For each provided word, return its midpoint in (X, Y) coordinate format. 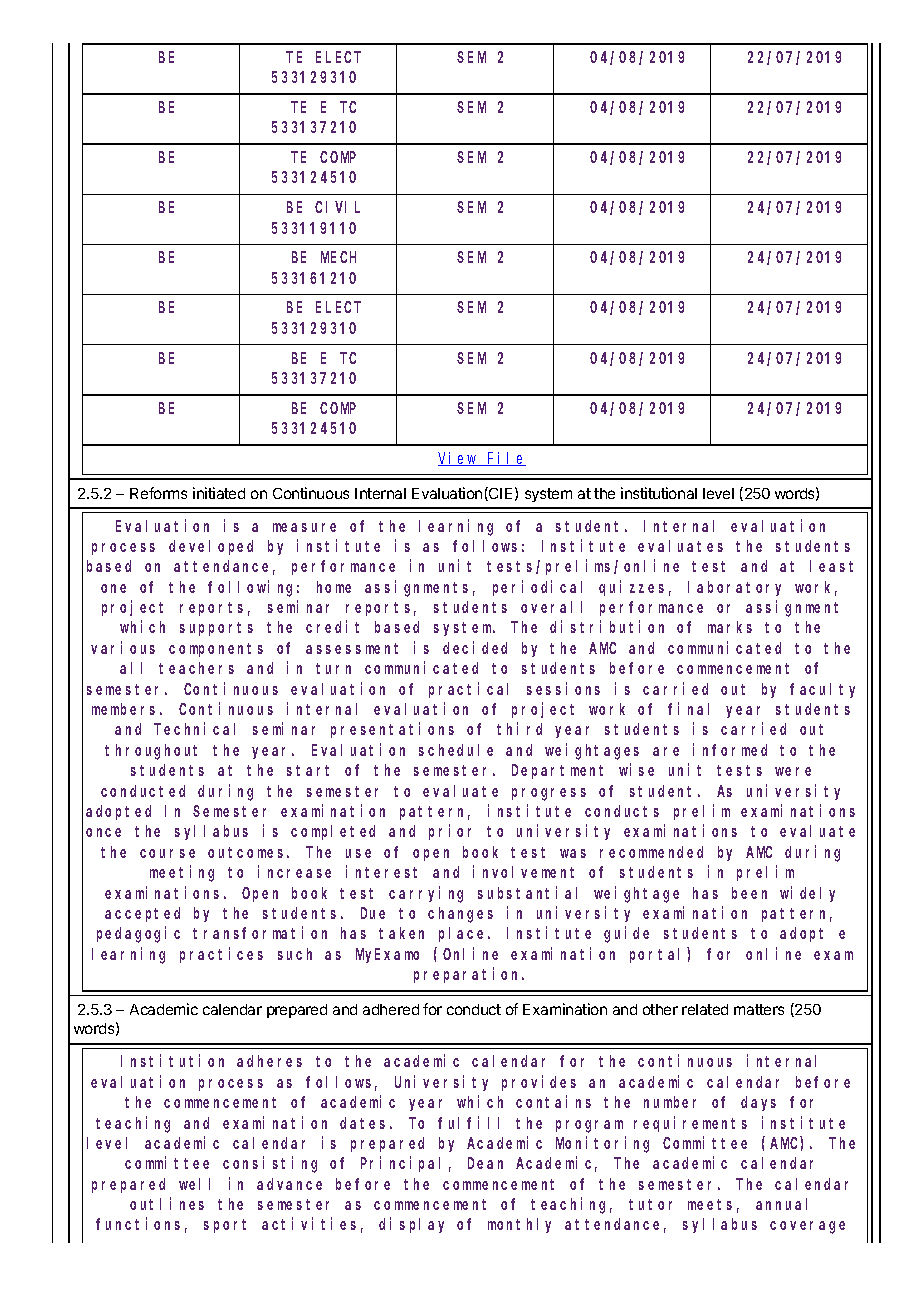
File (506, 459)
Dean (485, 1163)
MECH (338, 257)
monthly (519, 1225)
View (459, 459)
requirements (690, 1124)
